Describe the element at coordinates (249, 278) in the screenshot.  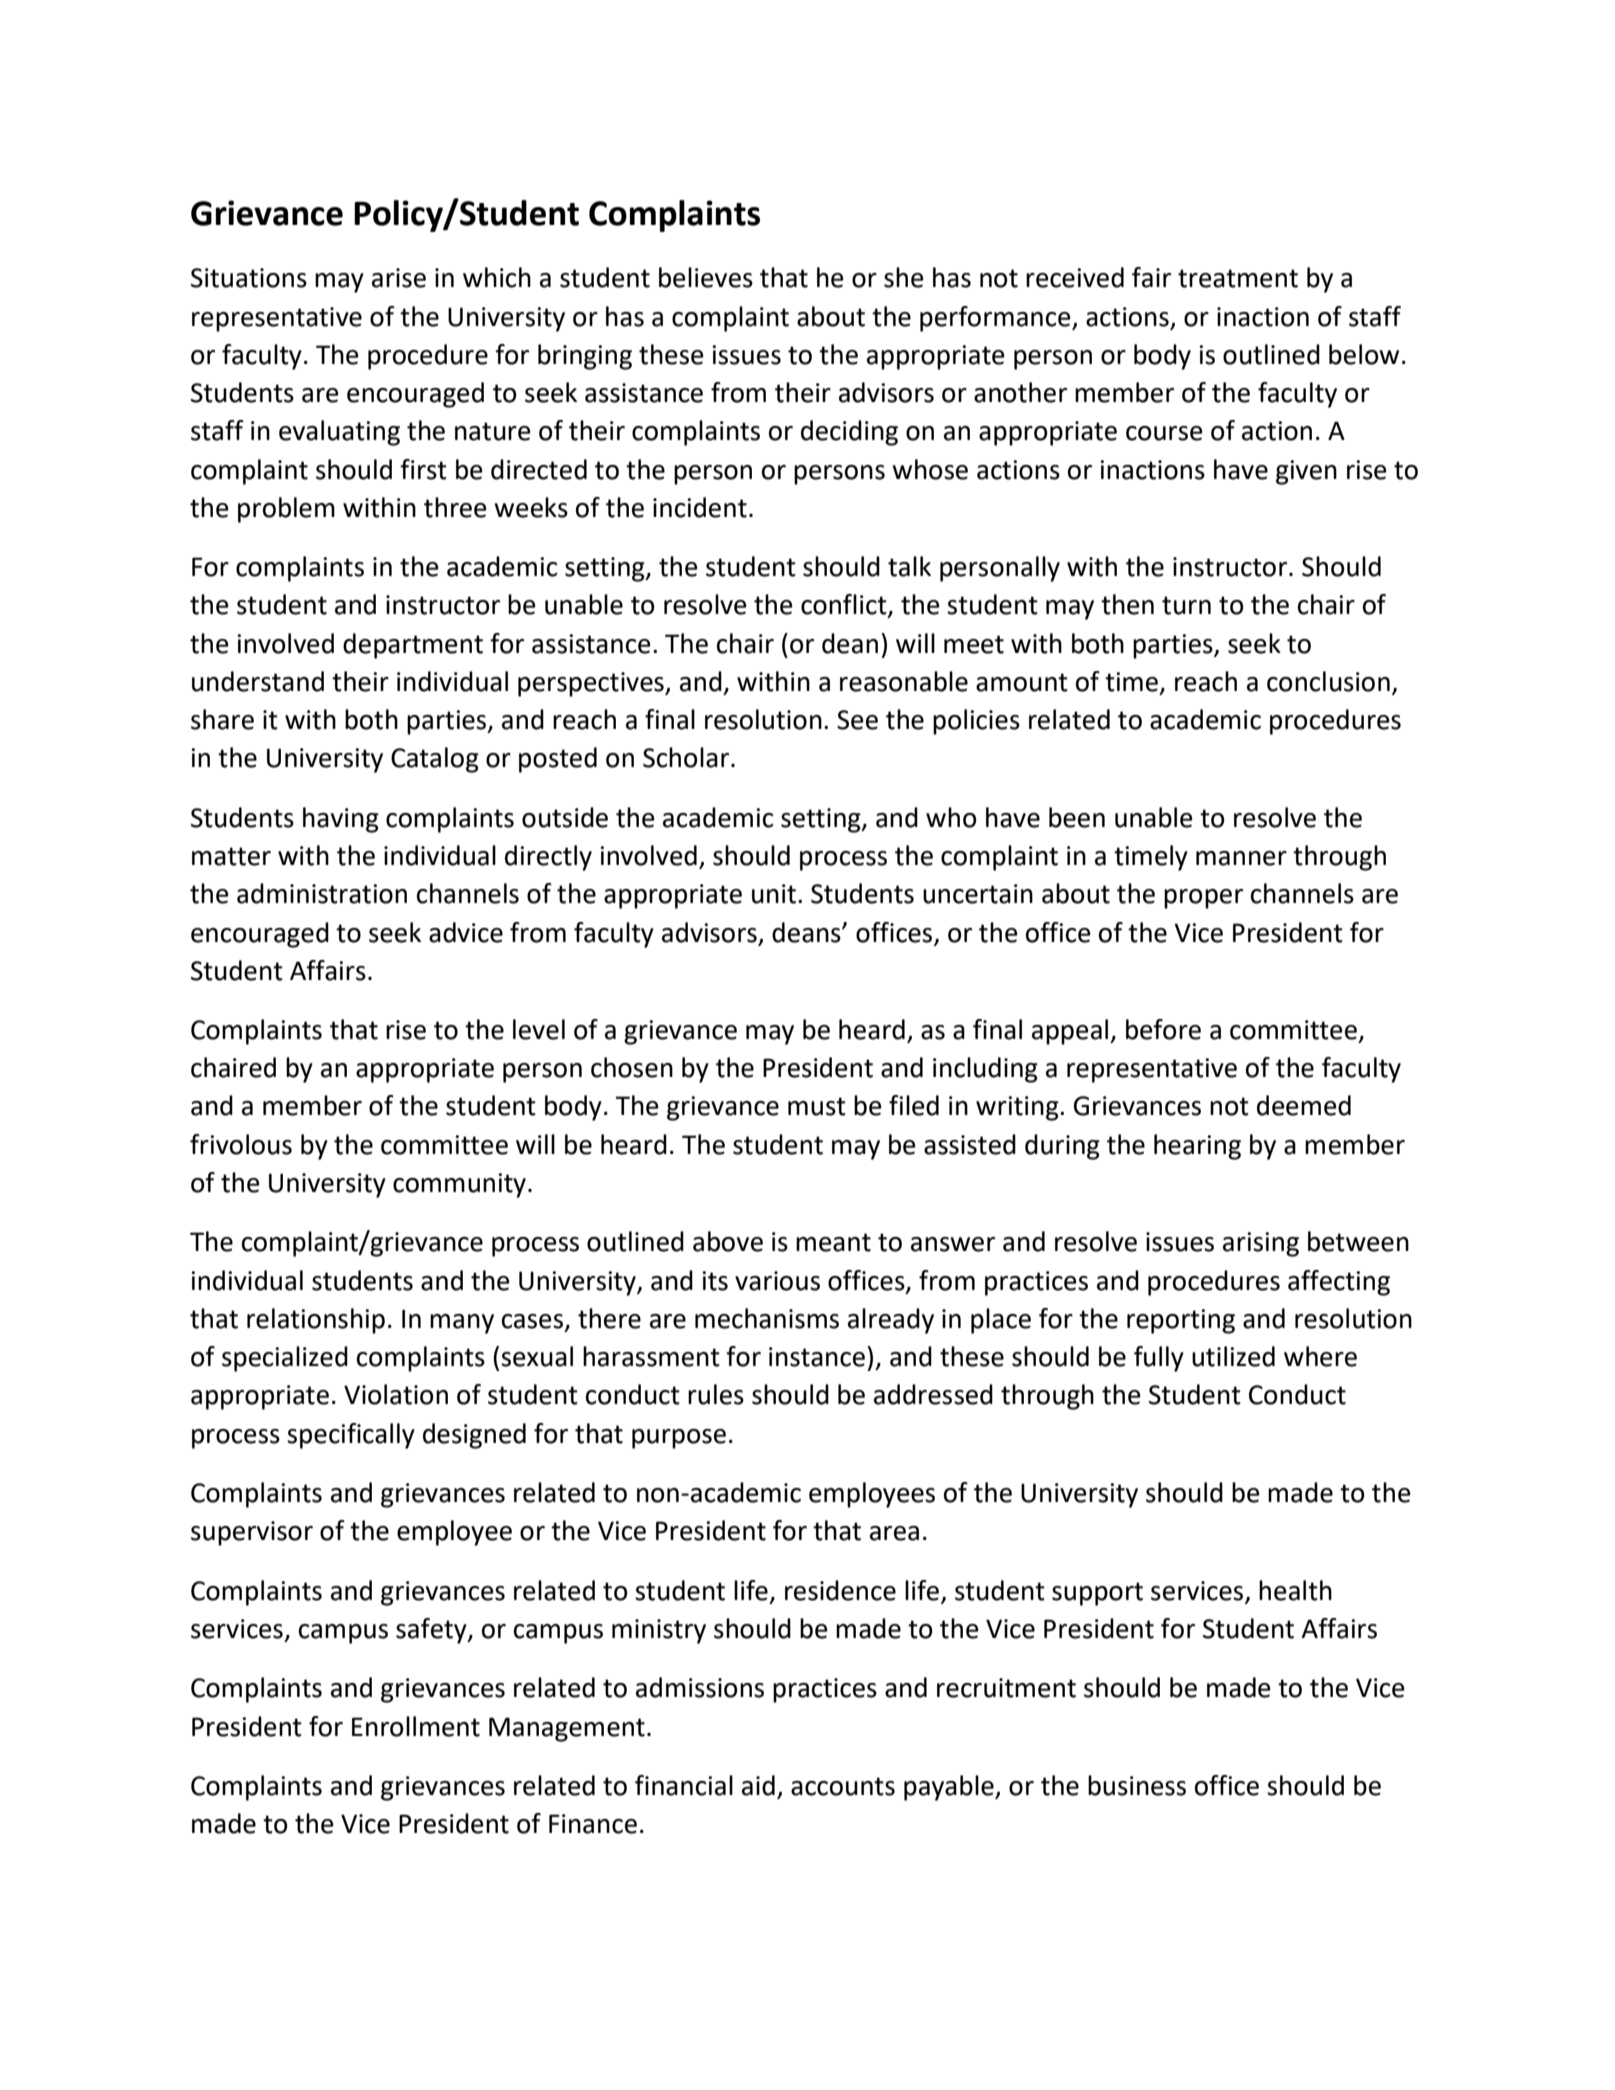
I see `Situations` at that location.
